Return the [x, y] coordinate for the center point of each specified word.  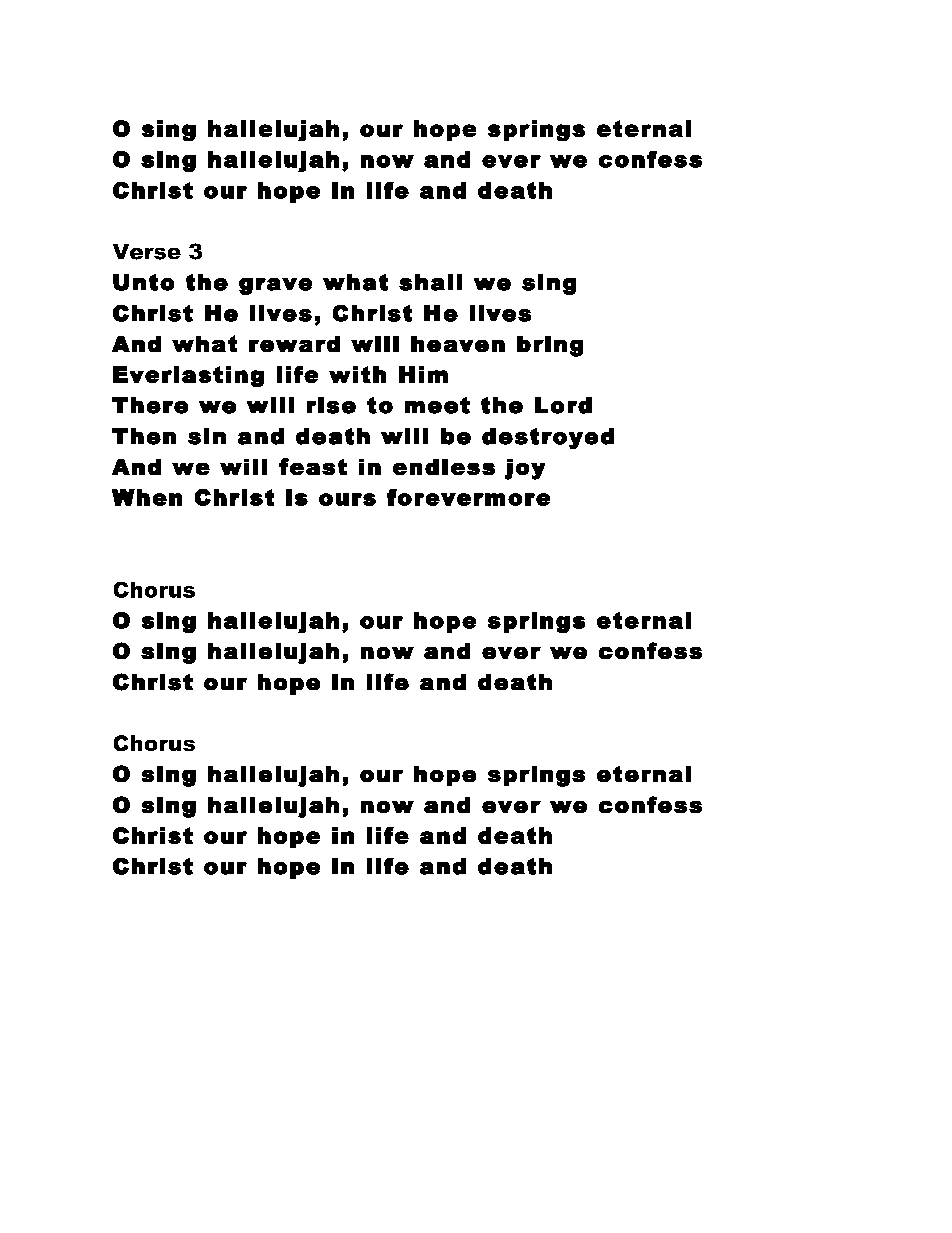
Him [423, 374]
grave [275, 286]
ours [347, 499]
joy [525, 469]
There [150, 405]
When [147, 497]
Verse [147, 252]
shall [430, 282]
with [357, 374]
